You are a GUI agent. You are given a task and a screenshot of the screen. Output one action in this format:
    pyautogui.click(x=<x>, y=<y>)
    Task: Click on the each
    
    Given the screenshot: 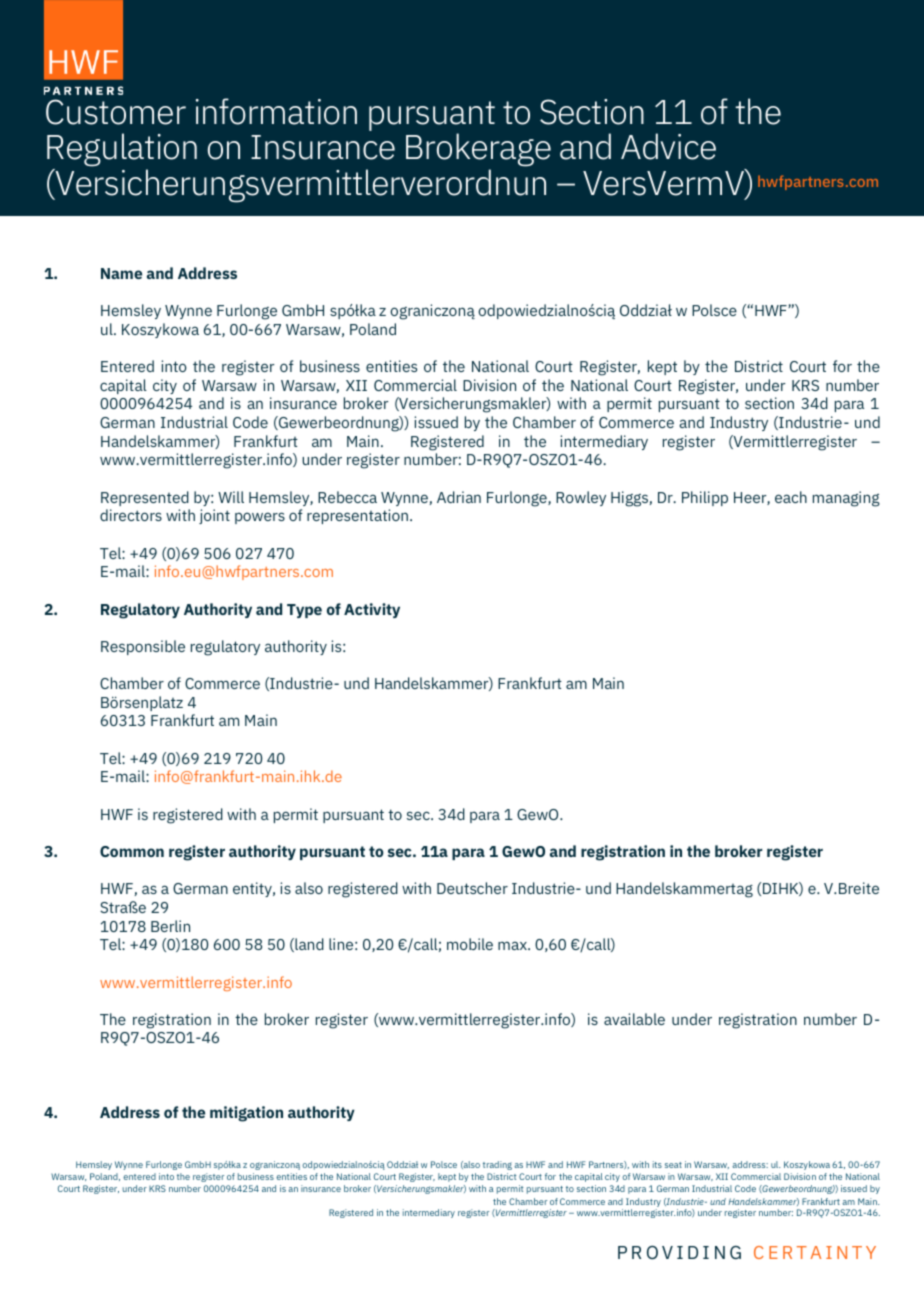 What is the action you would take?
    pyautogui.click(x=791, y=497)
